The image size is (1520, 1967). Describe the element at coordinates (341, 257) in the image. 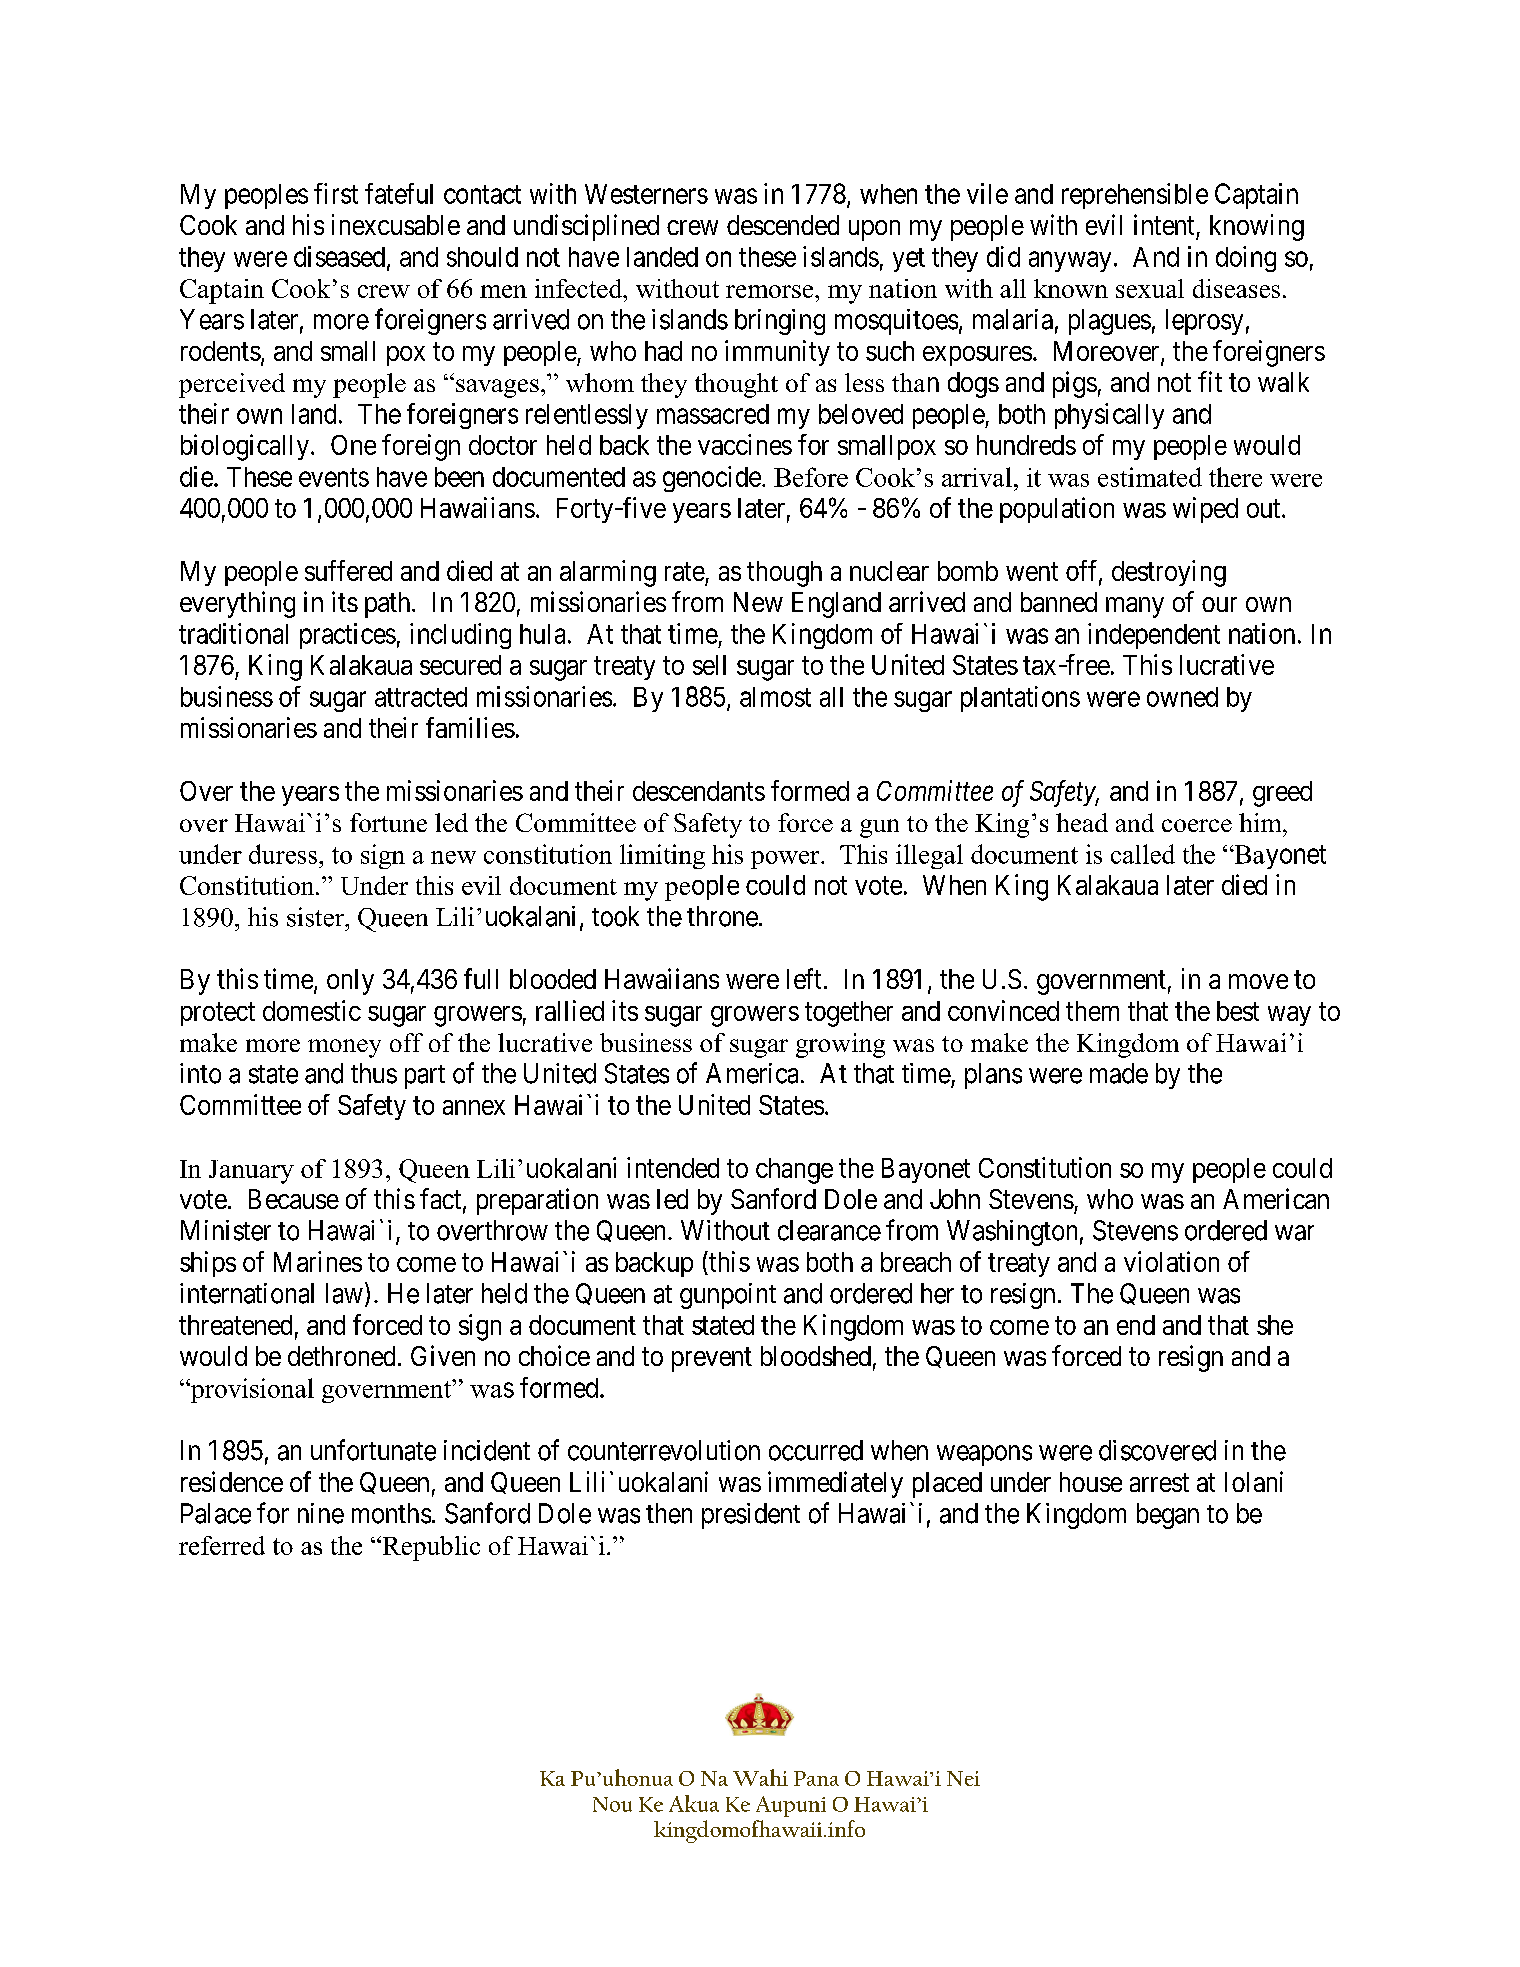

I see `diseased` at that location.
